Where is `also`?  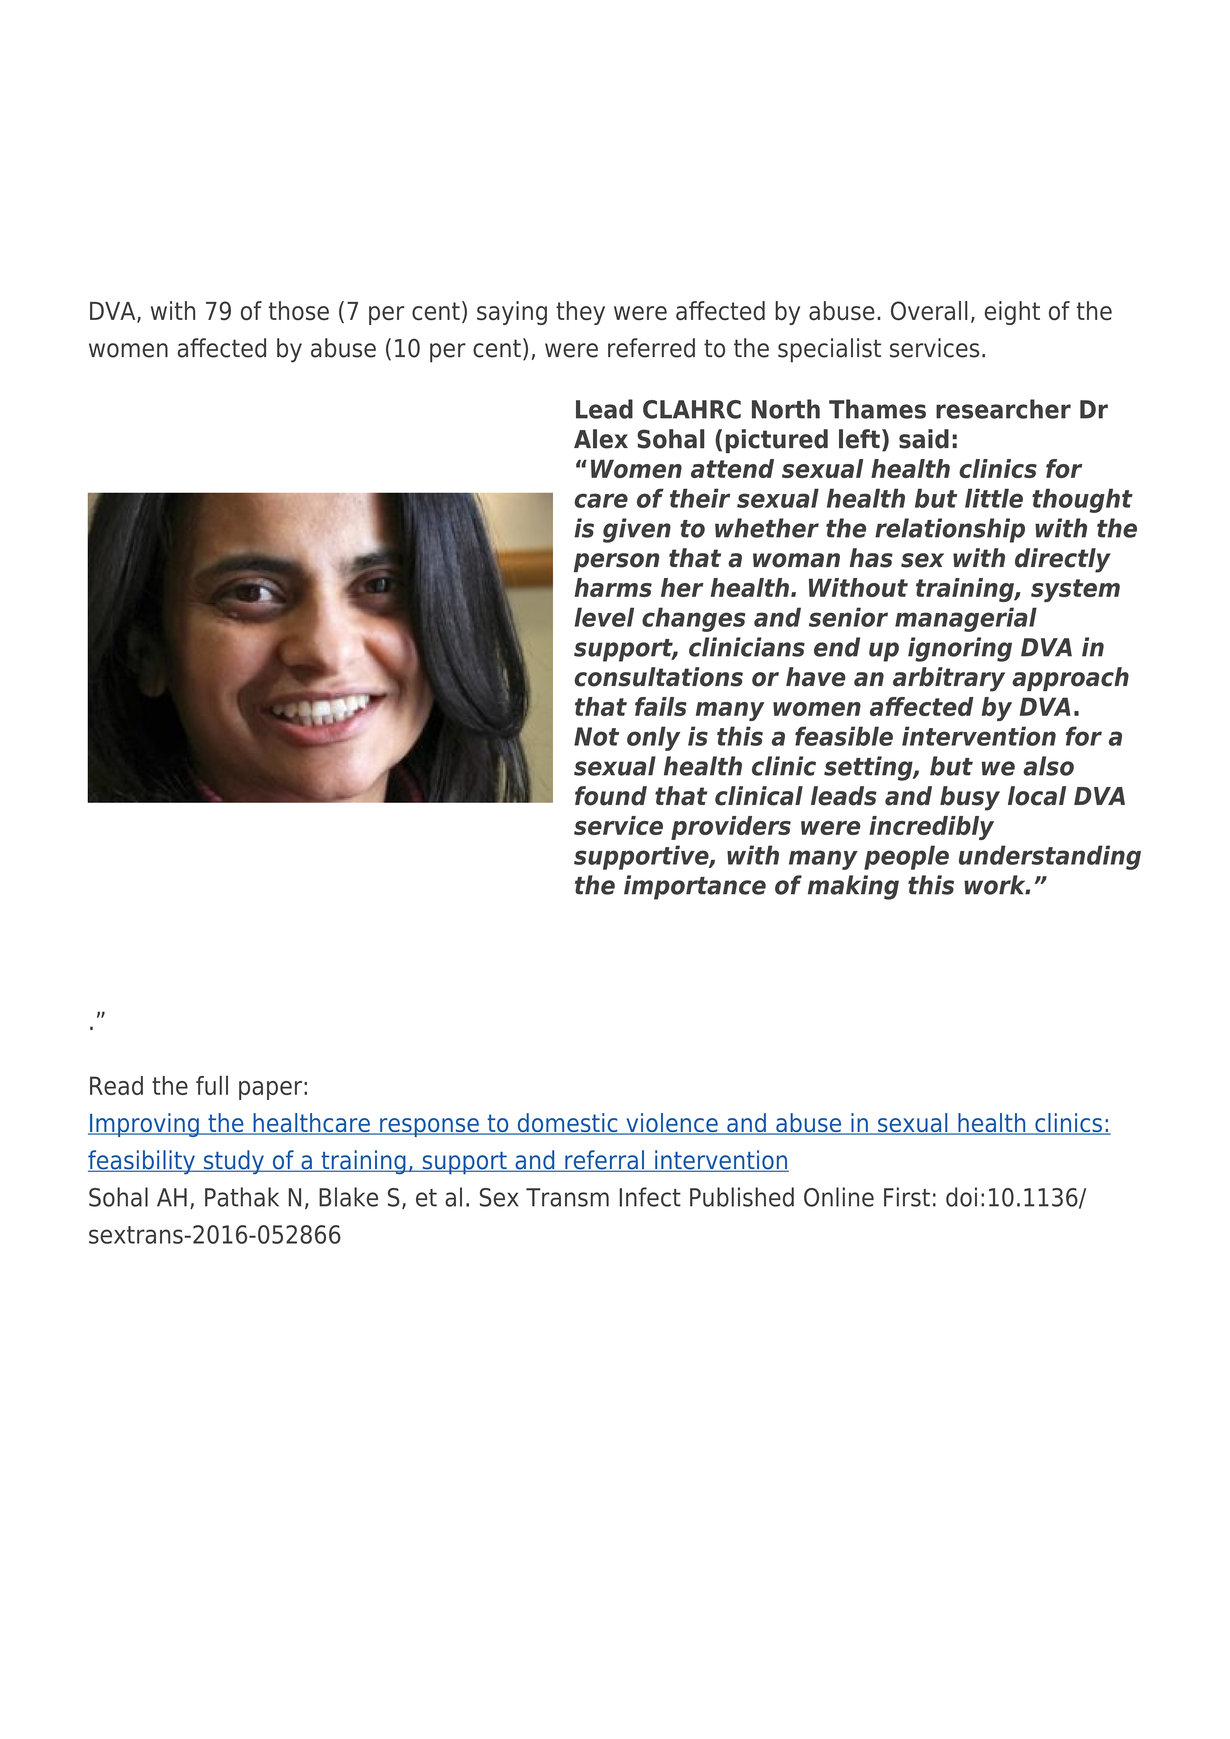 also is located at coordinates (1048, 766).
